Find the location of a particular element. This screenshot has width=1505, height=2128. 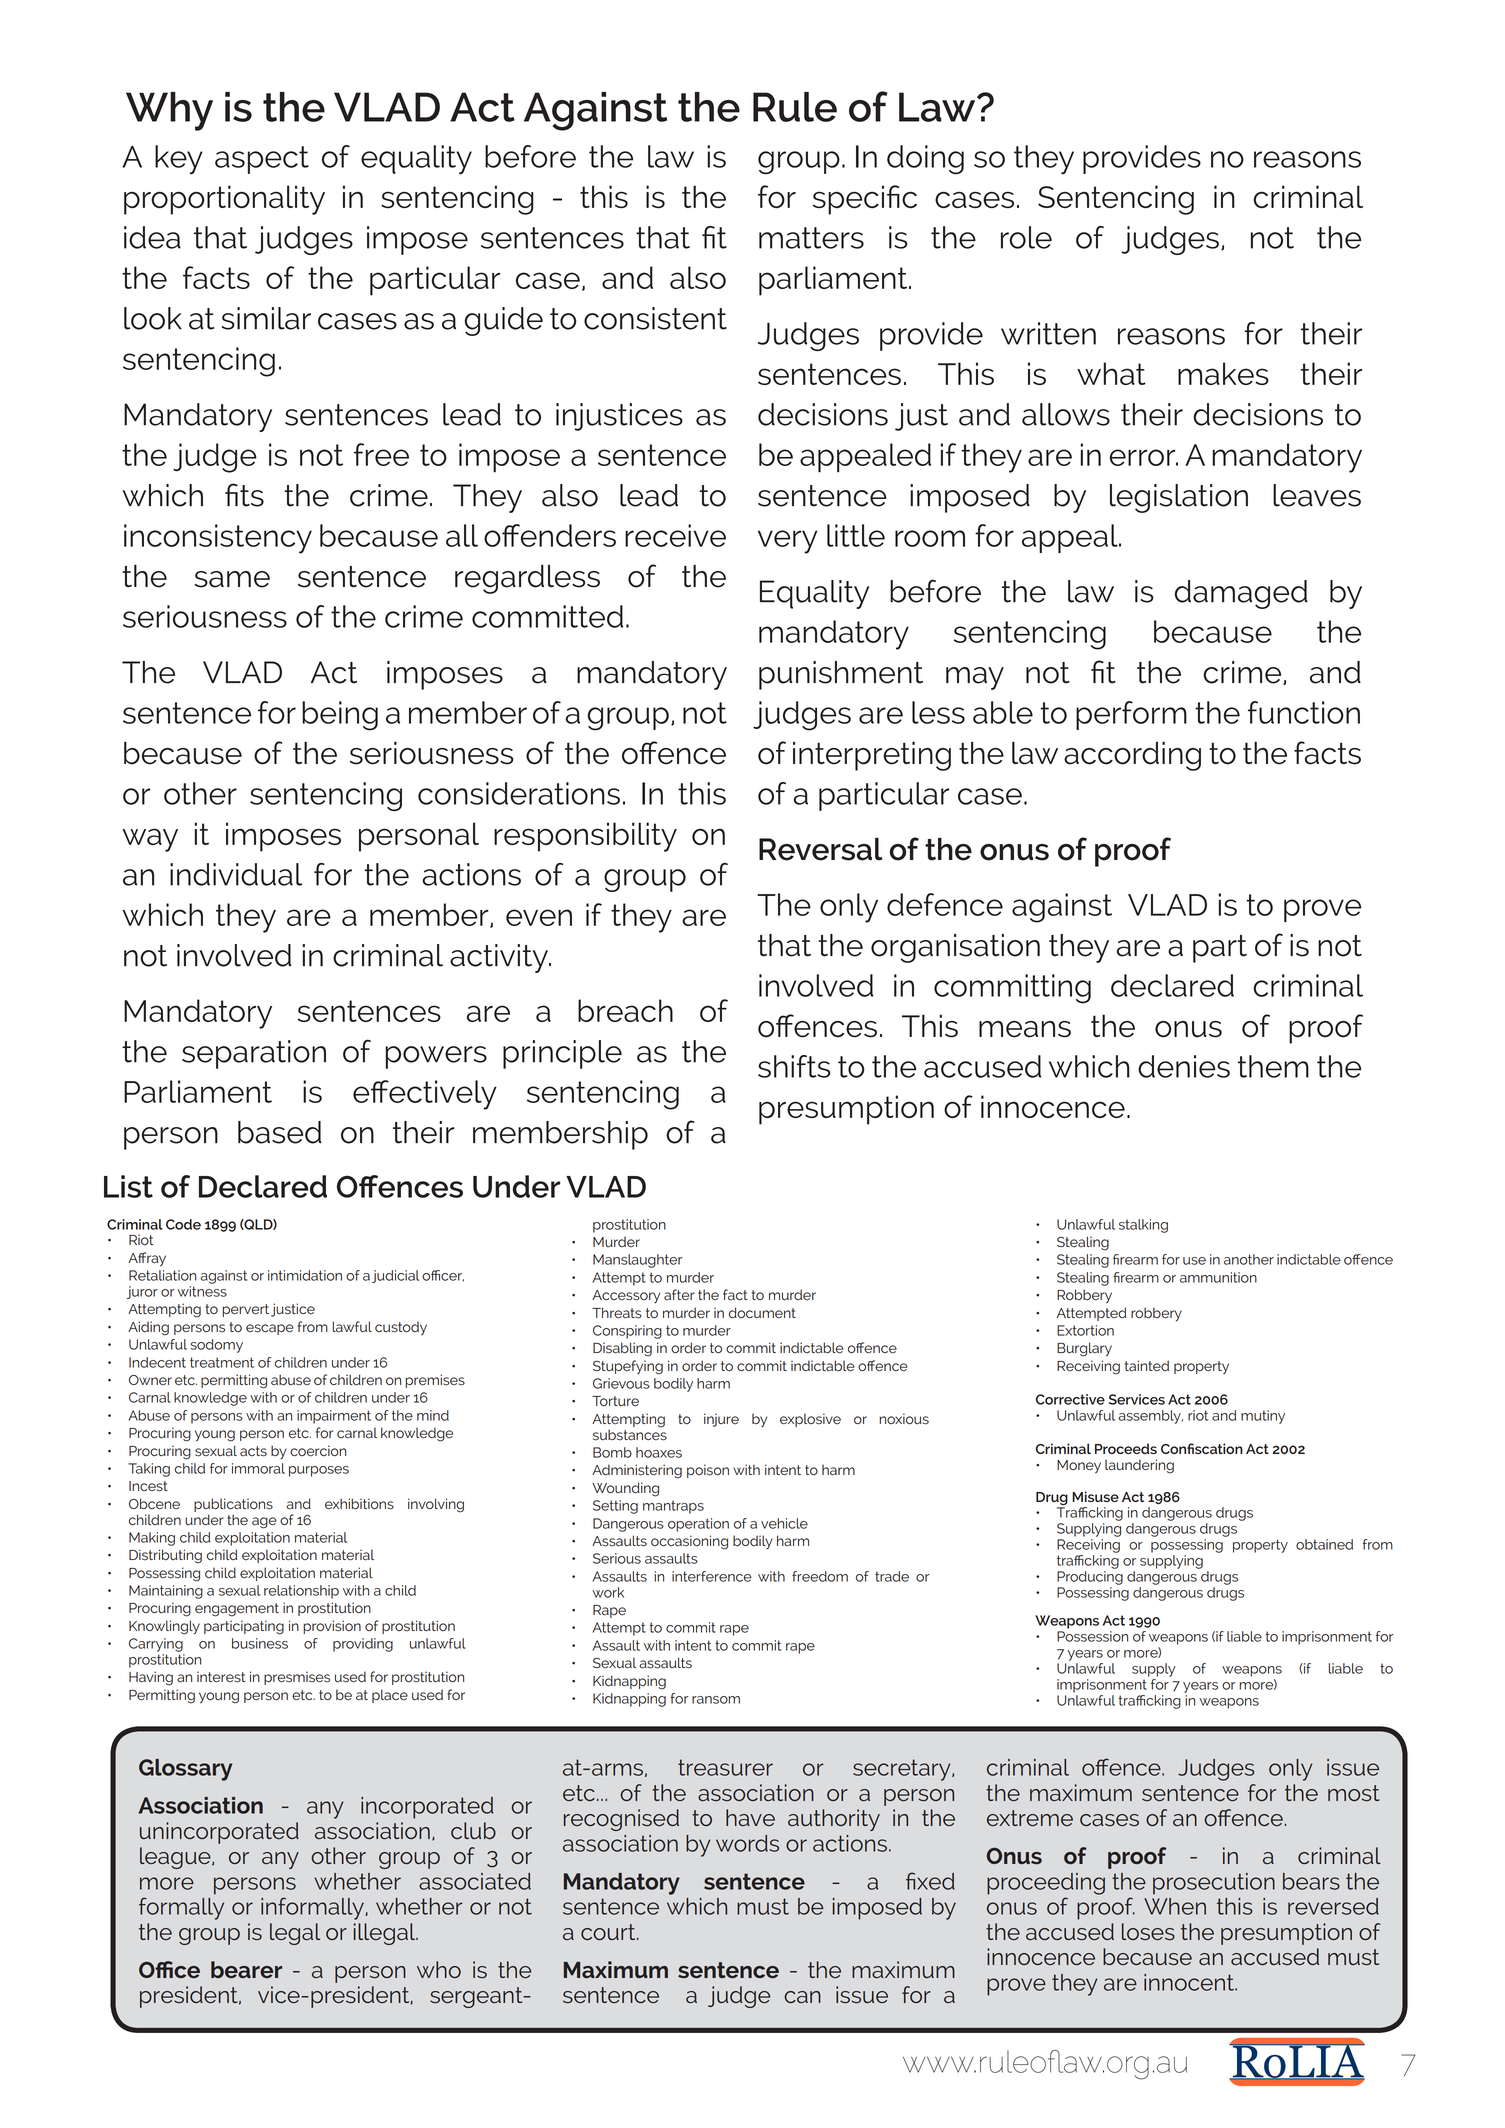

interpreting is located at coordinates (872, 756).
